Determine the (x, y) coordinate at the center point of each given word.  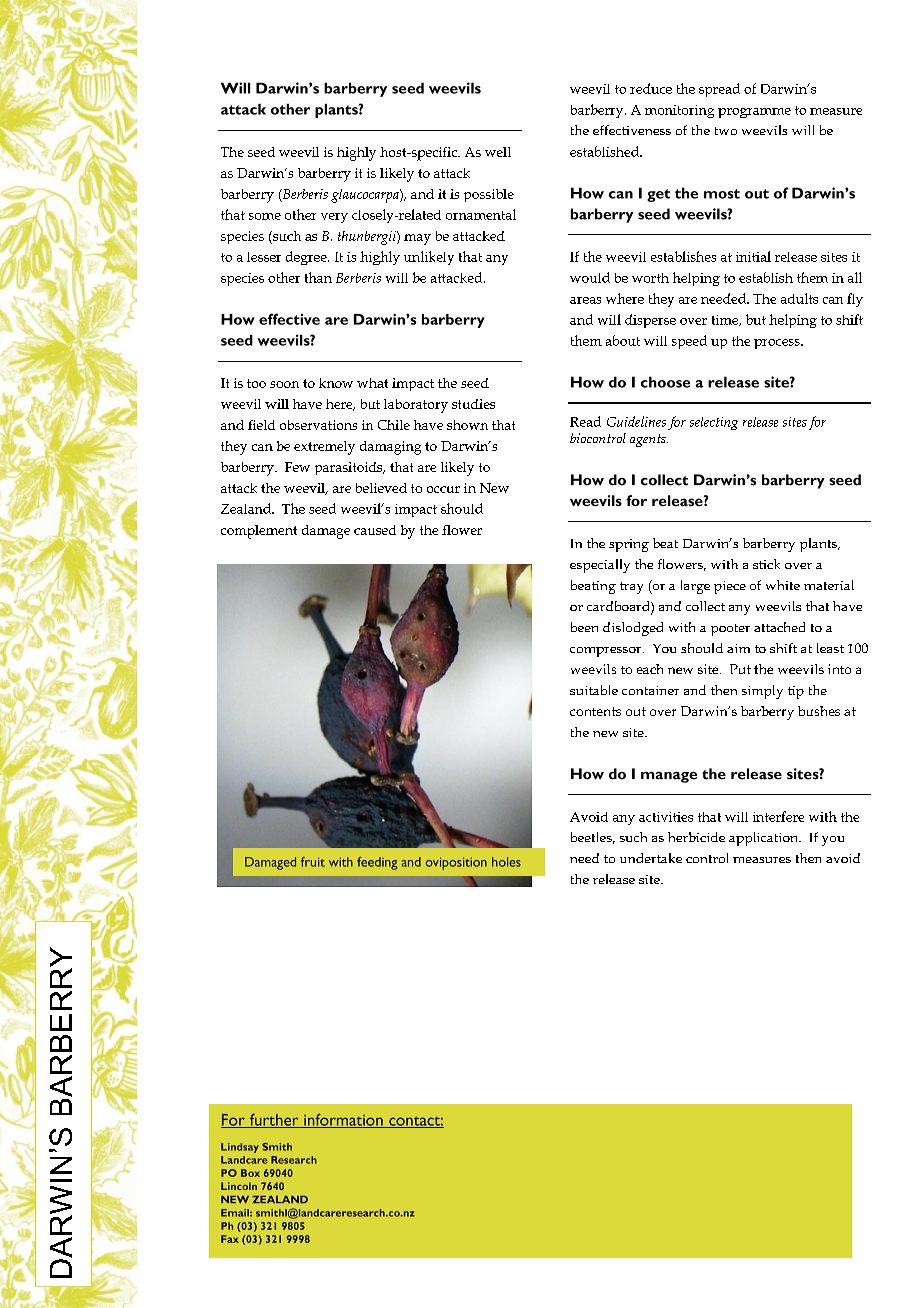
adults (799, 298)
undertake (651, 858)
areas (585, 300)
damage (326, 532)
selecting (714, 423)
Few (297, 467)
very (334, 218)
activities (666, 817)
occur (443, 489)
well (498, 152)
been (584, 627)
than (318, 277)
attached (779, 627)
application (765, 839)
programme (754, 113)
